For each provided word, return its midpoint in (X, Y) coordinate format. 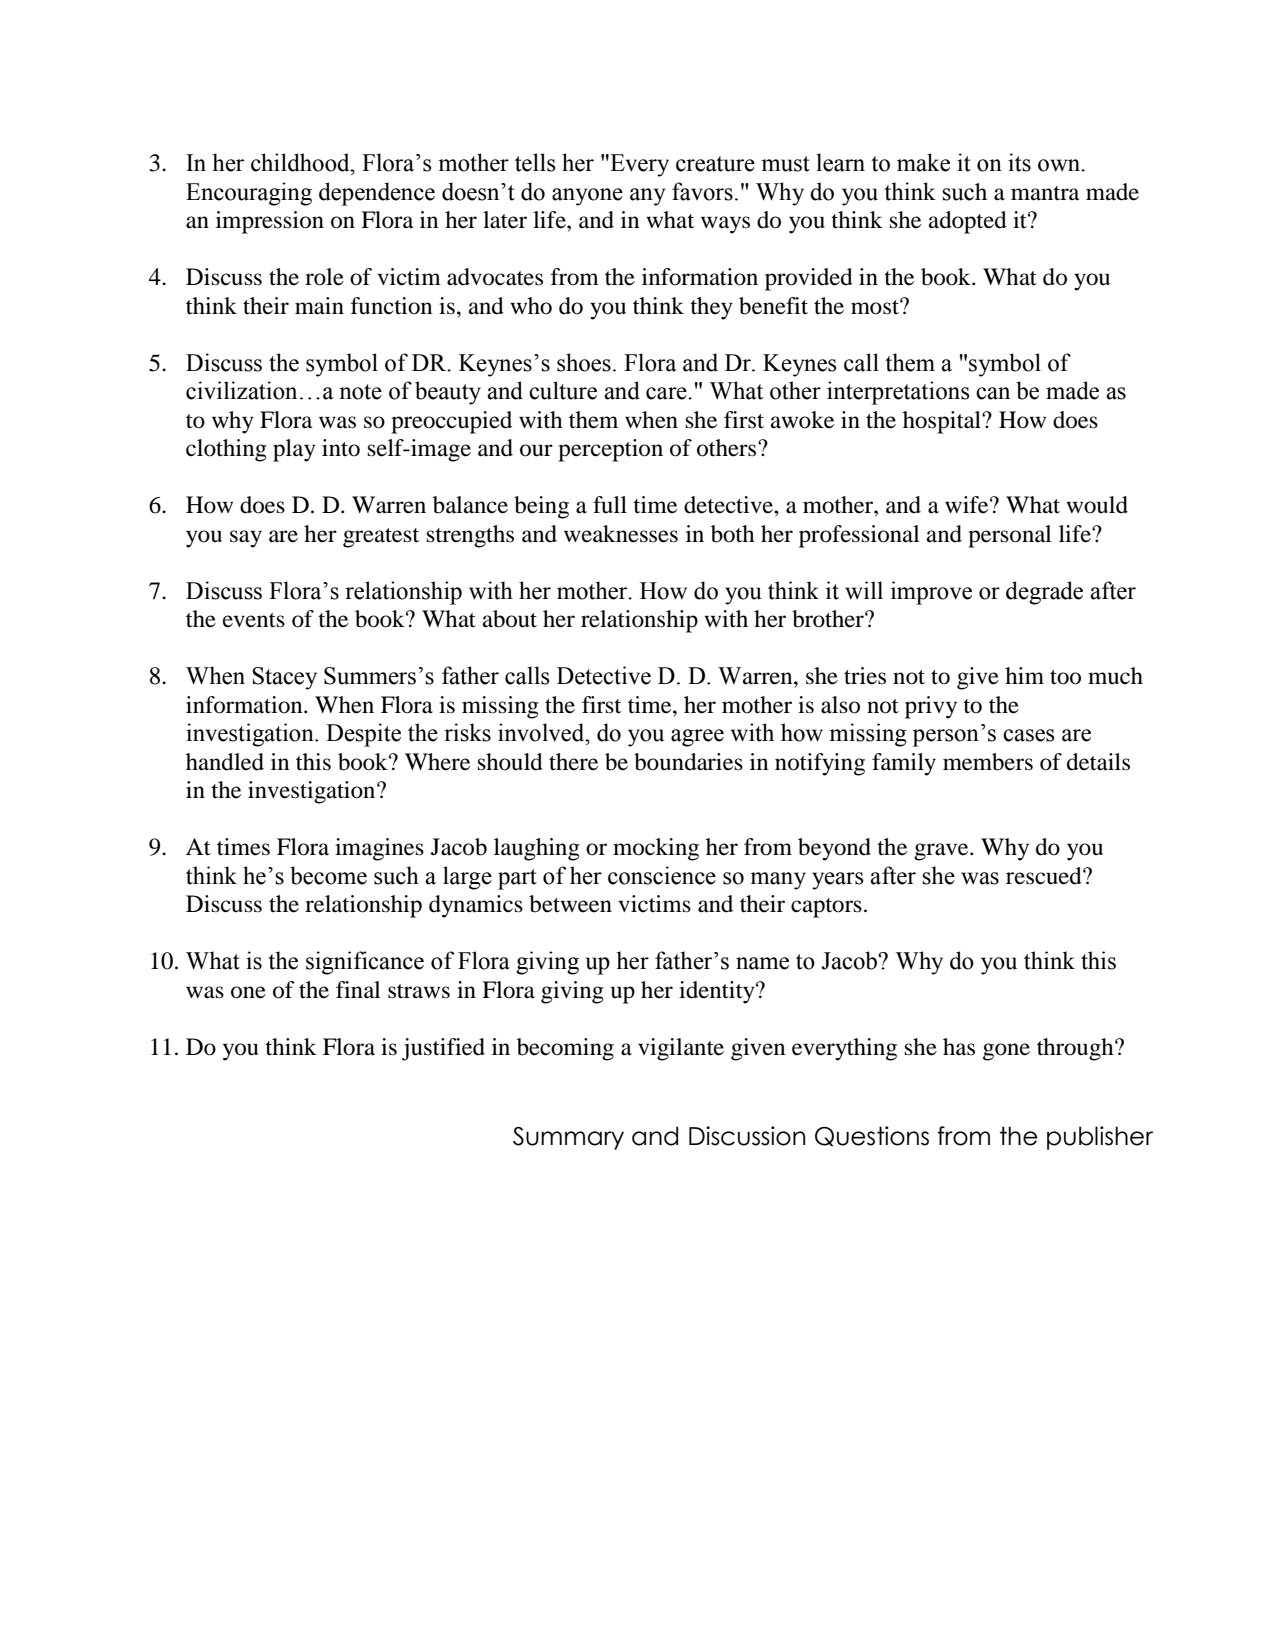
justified (443, 1049)
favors (702, 191)
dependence (377, 194)
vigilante (681, 1049)
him (1024, 675)
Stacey (284, 678)
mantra (1045, 193)
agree (697, 738)
